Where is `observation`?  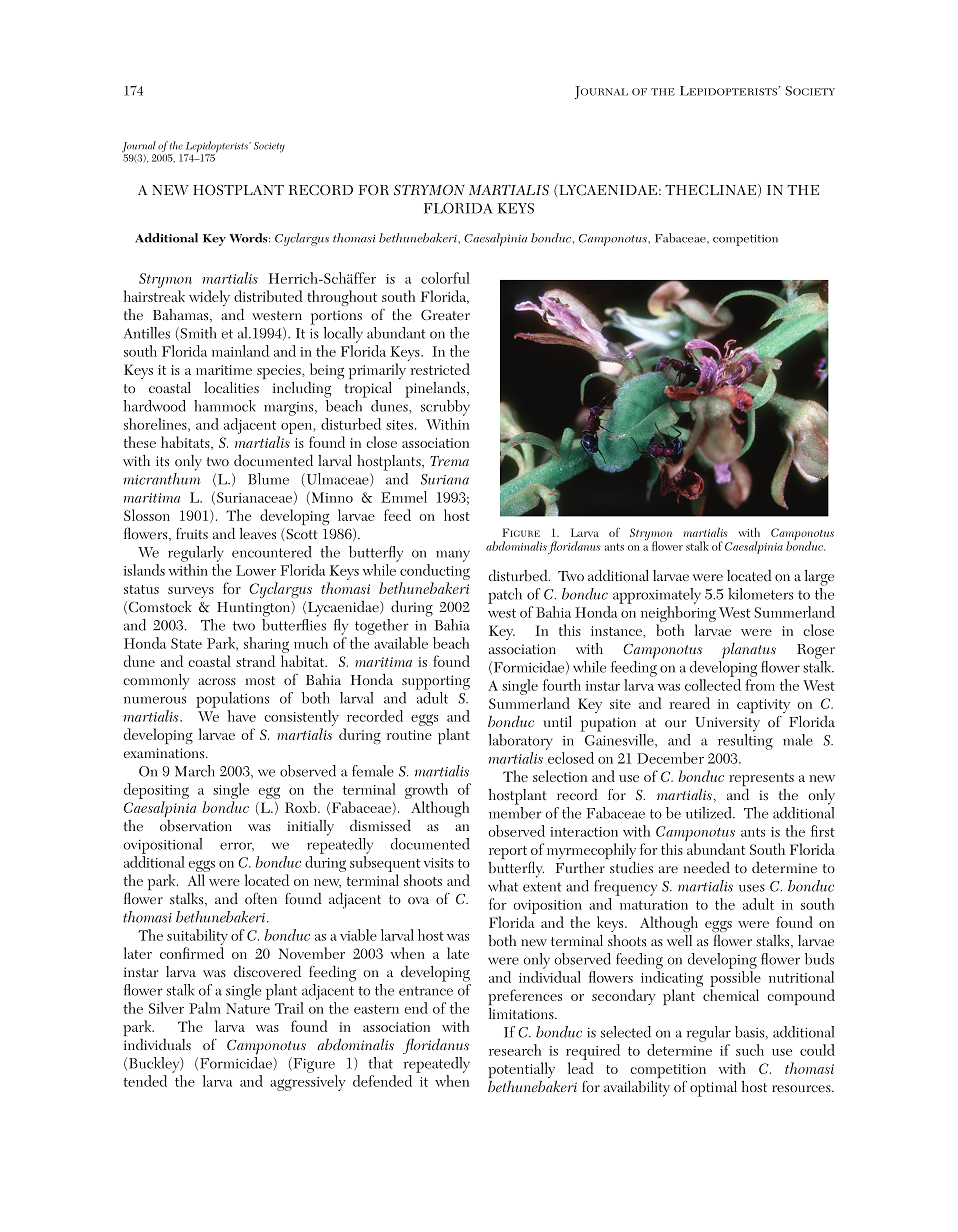 observation is located at coordinates (196, 825).
